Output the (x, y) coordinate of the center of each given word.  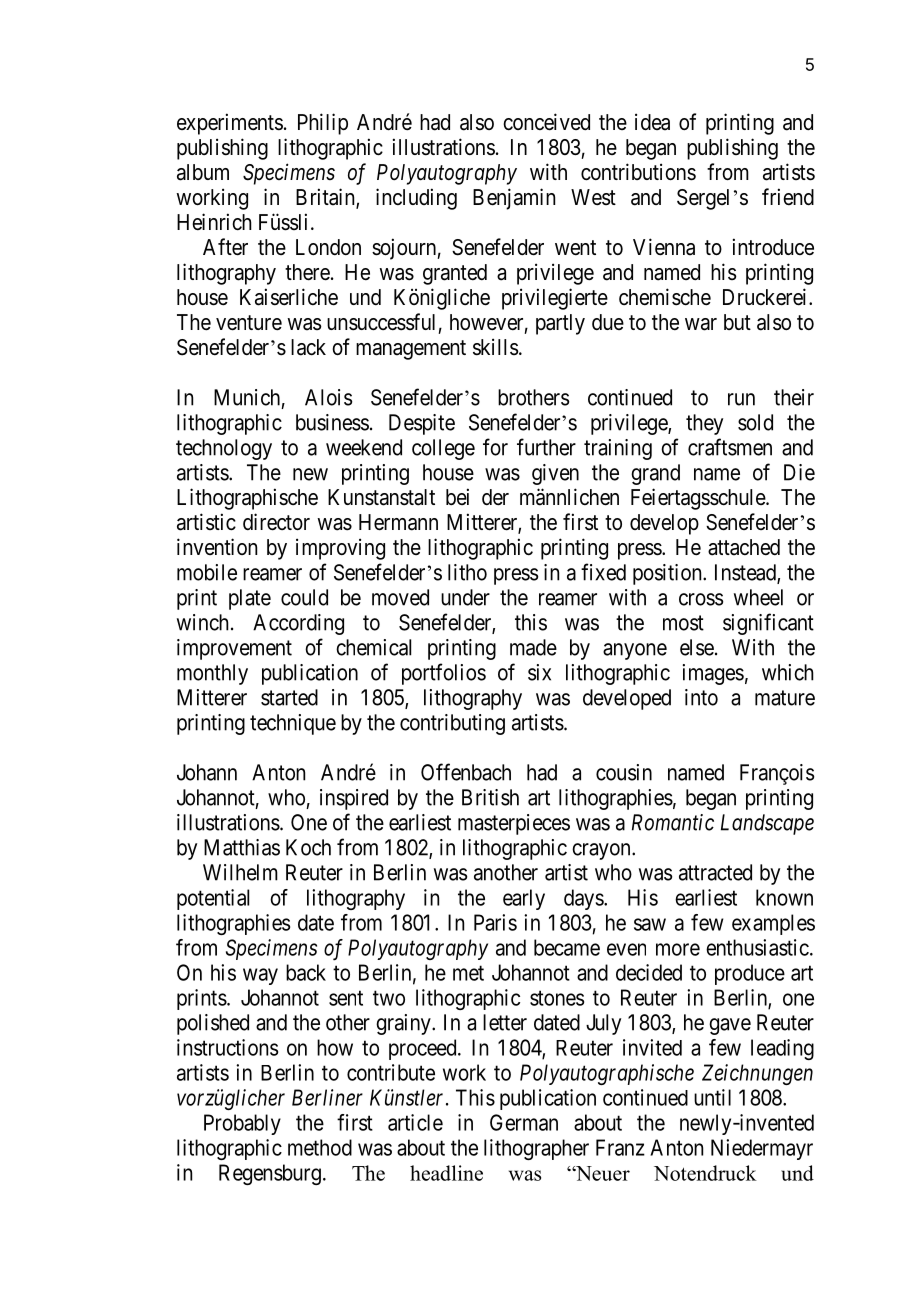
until (712, 1097)
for (495, 447)
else (697, 647)
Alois (328, 397)
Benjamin (514, 199)
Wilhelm (240, 872)
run (741, 399)
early (524, 899)
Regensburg (270, 1174)
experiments (230, 124)
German (524, 1122)
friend (788, 197)
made (533, 647)
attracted (715, 872)
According (298, 624)
